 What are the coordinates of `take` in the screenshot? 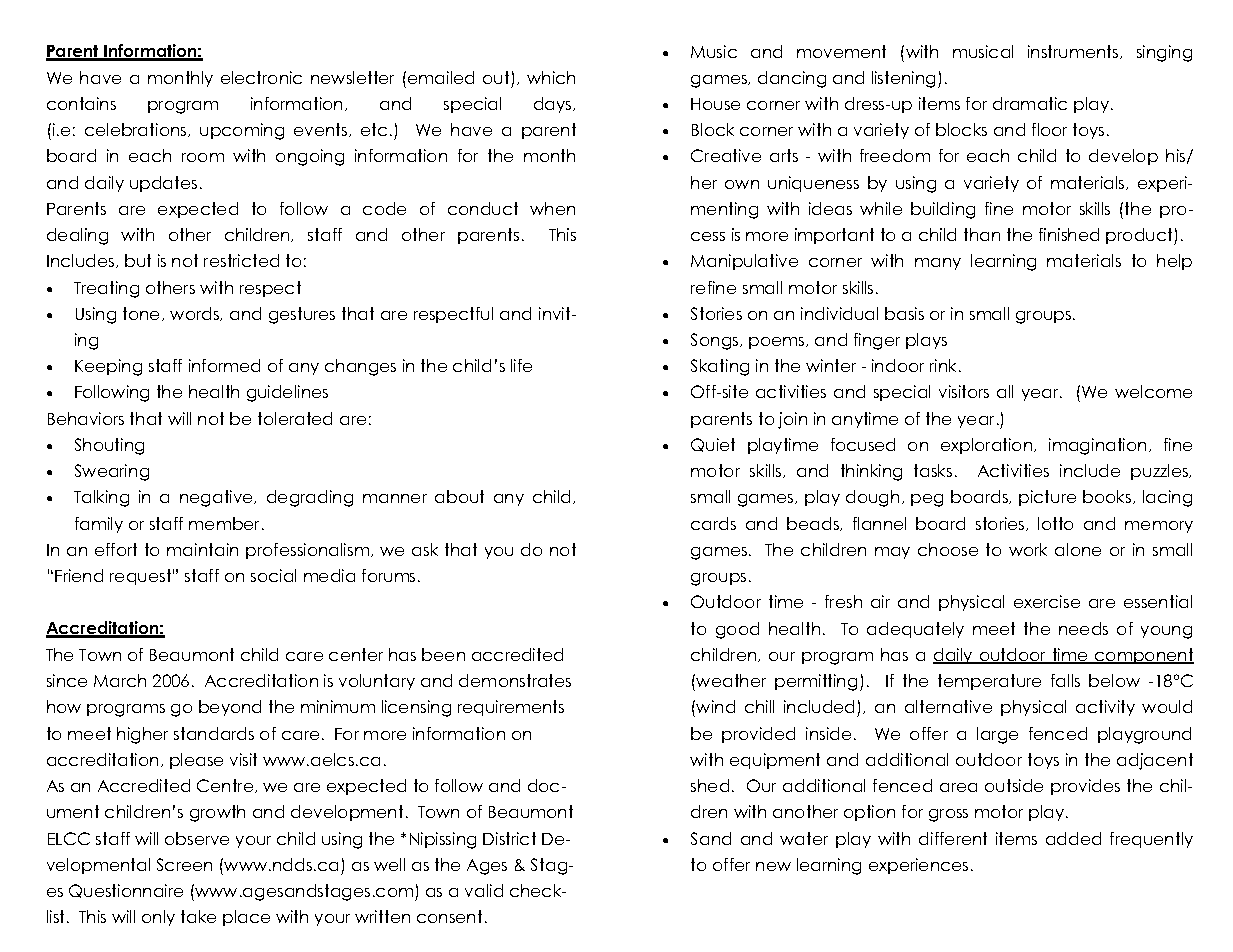 It's located at (198, 916).
